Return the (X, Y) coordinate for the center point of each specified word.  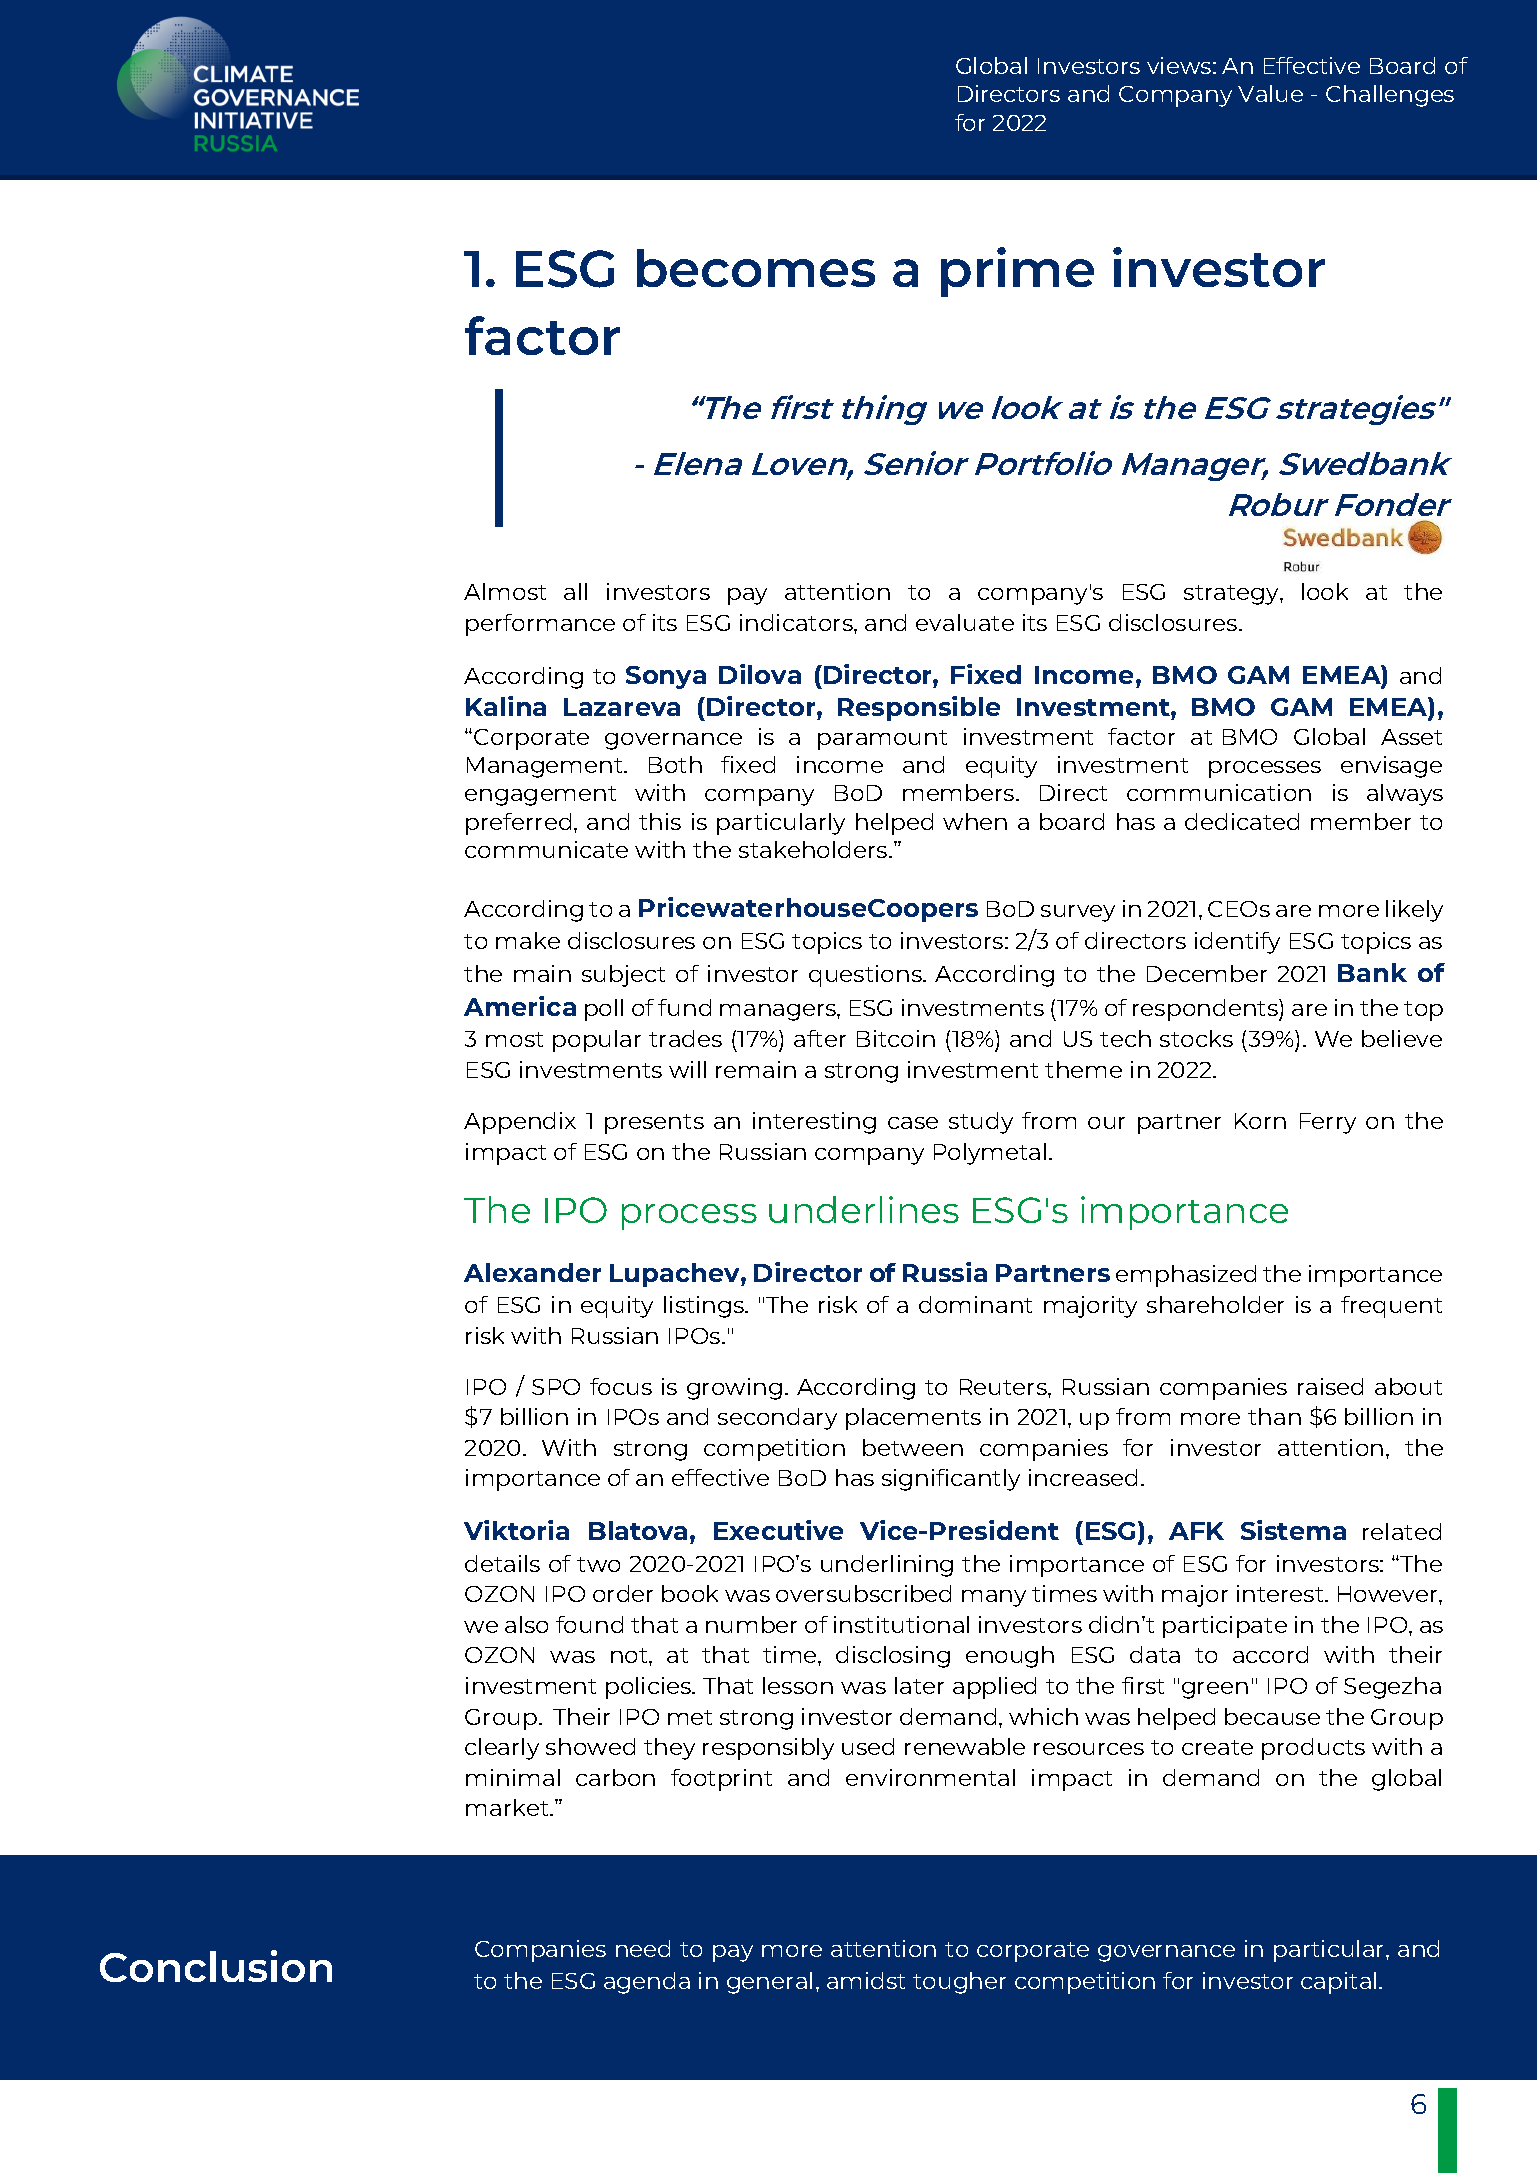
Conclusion (216, 1966)
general (769, 1983)
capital (1338, 1983)
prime (1017, 272)
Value (1270, 93)
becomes (756, 268)
